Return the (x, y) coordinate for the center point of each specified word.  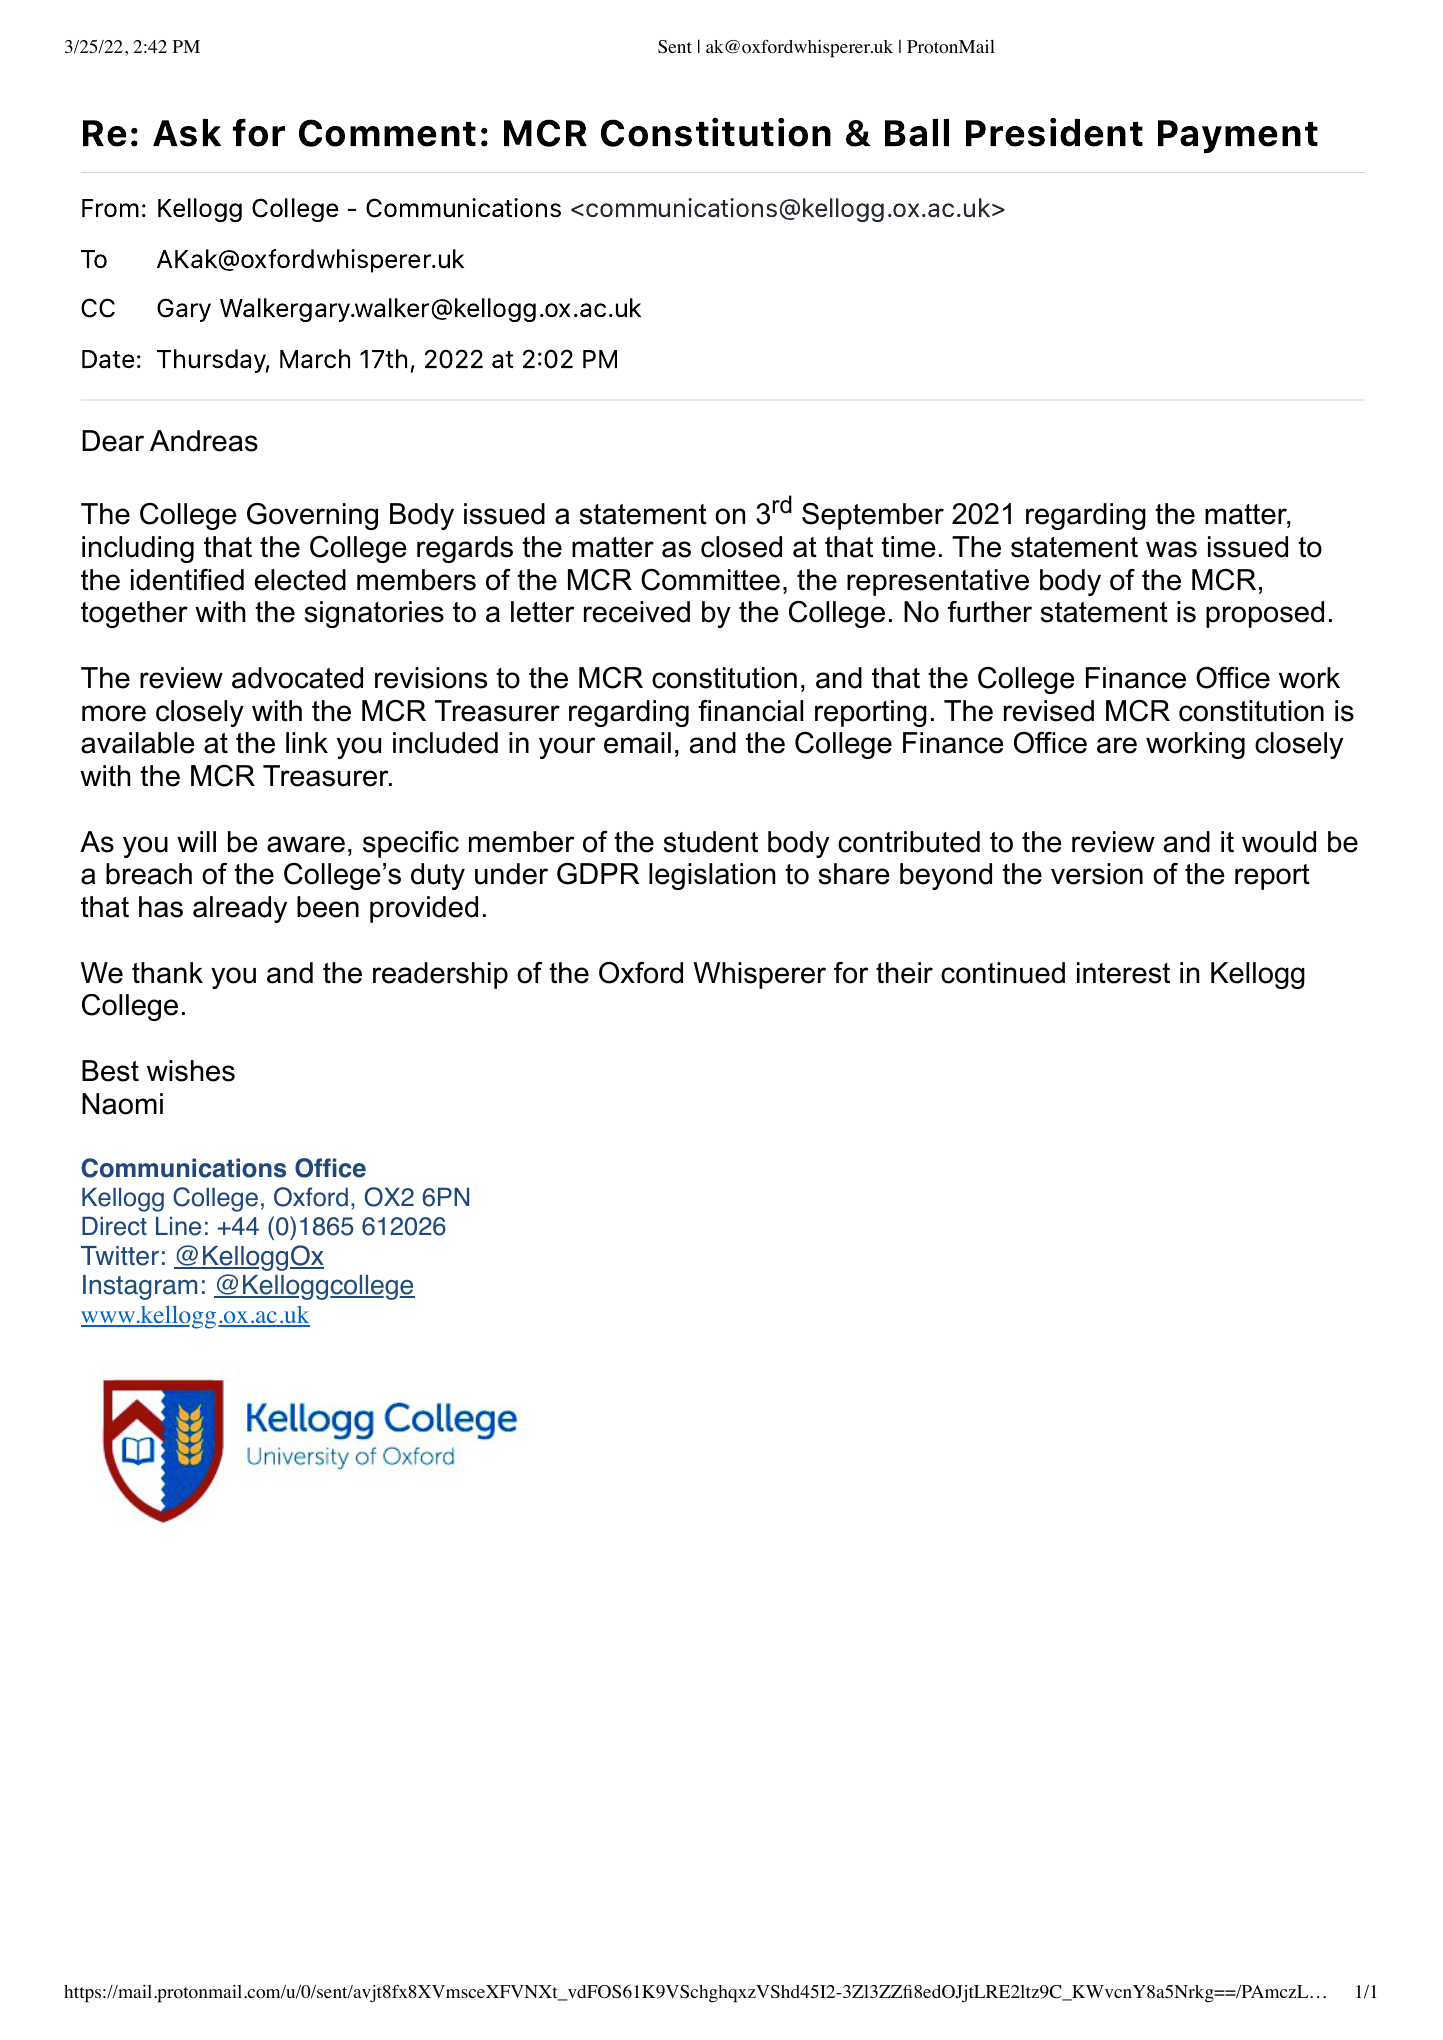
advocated (297, 678)
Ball (917, 133)
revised (1049, 711)
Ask (187, 133)
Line (178, 1226)
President (1054, 132)
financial (750, 711)
